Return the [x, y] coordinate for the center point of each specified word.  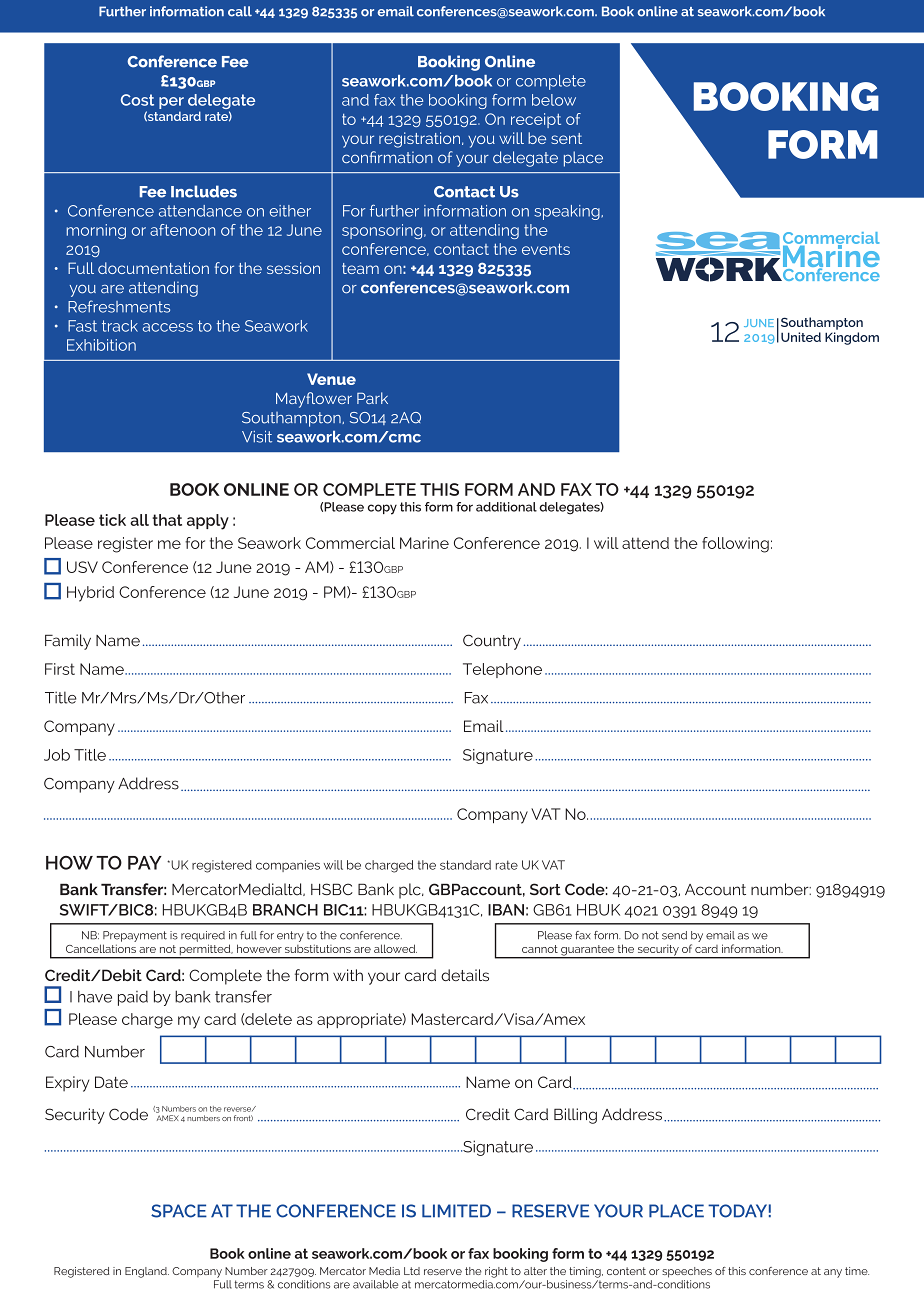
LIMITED [456, 1211]
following [735, 545]
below [554, 100]
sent [566, 138]
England [147, 1272]
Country [492, 642]
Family [68, 642]
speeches [687, 1272]
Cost [137, 100]
